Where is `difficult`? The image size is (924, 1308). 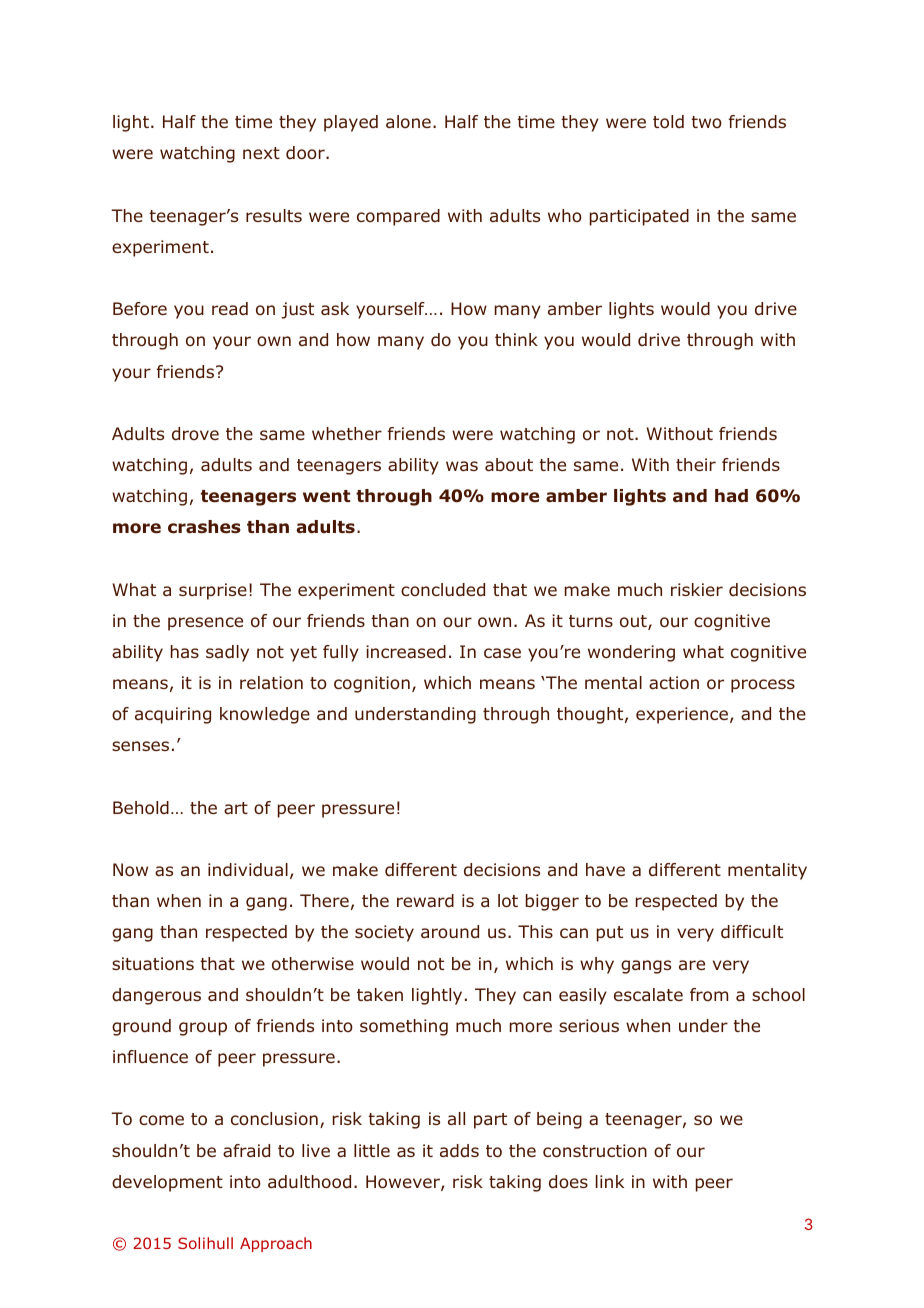
difficult is located at coordinates (752, 932).
